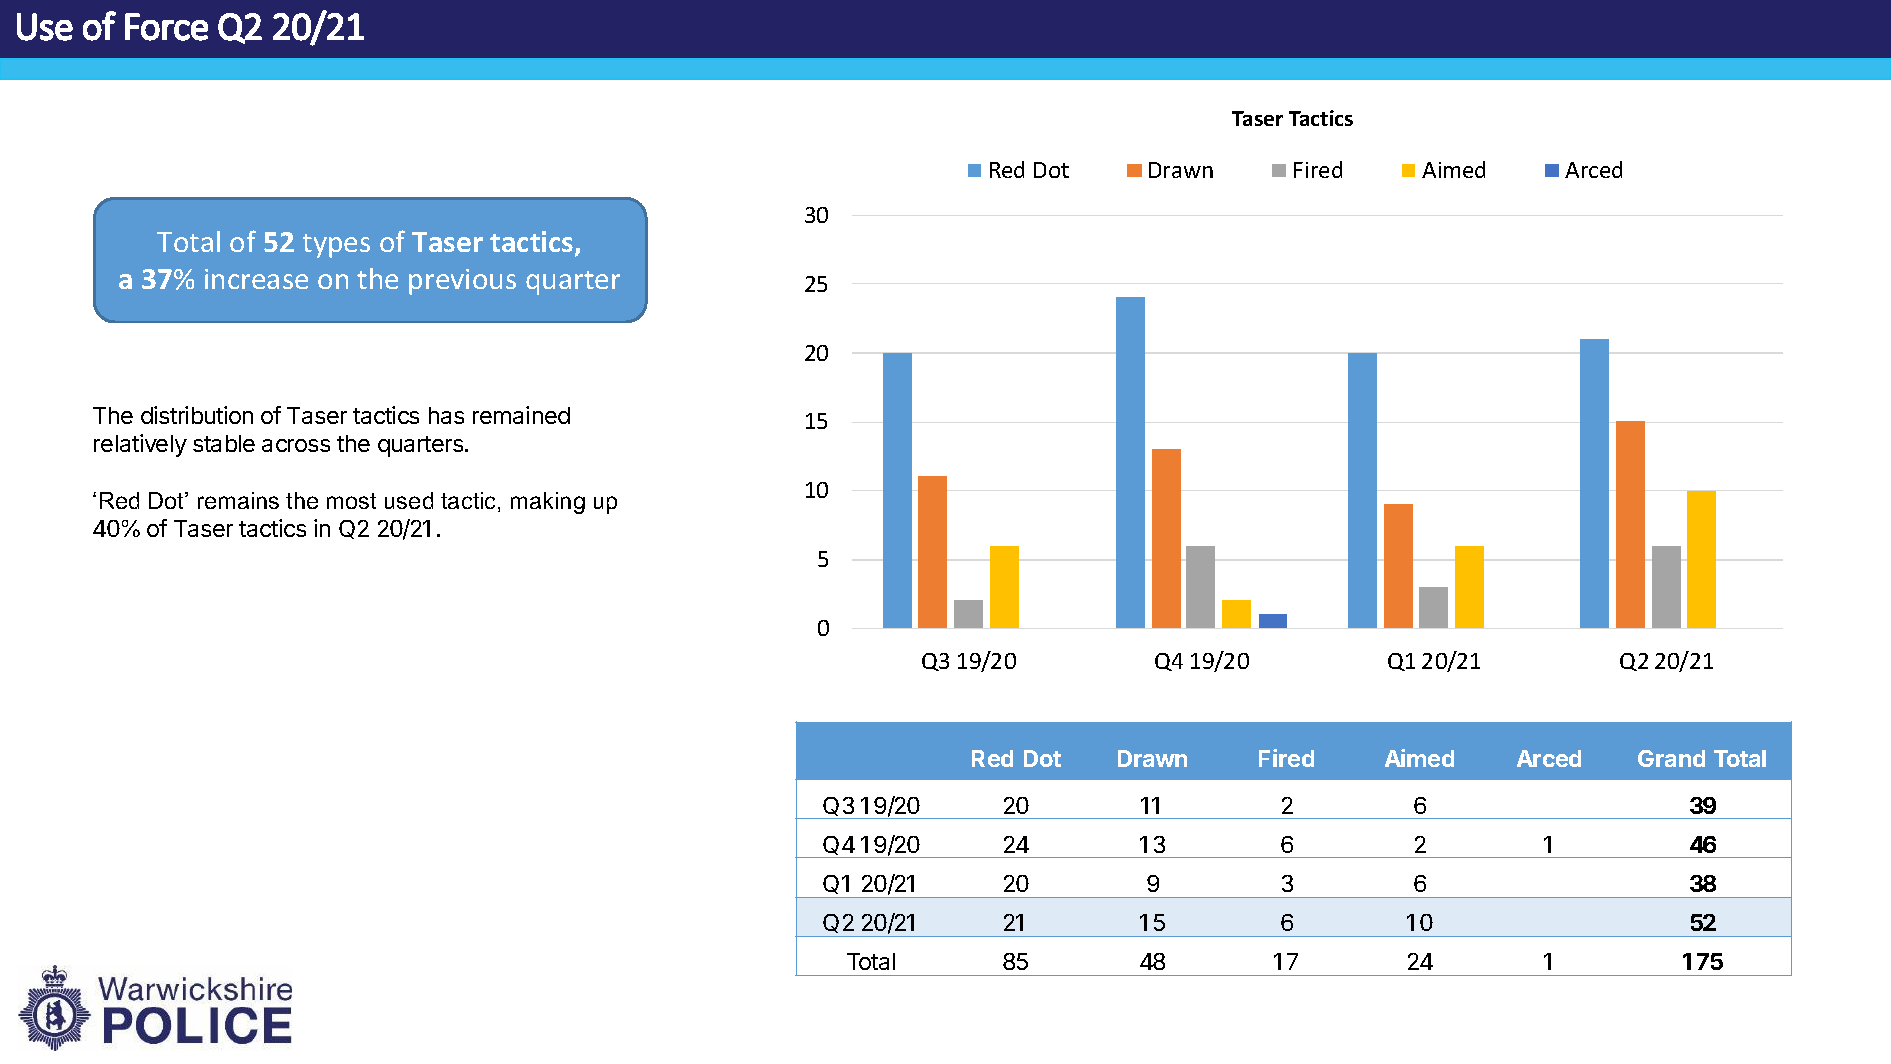 The image size is (1891, 1064). I want to click on types, so click(336, 246).
